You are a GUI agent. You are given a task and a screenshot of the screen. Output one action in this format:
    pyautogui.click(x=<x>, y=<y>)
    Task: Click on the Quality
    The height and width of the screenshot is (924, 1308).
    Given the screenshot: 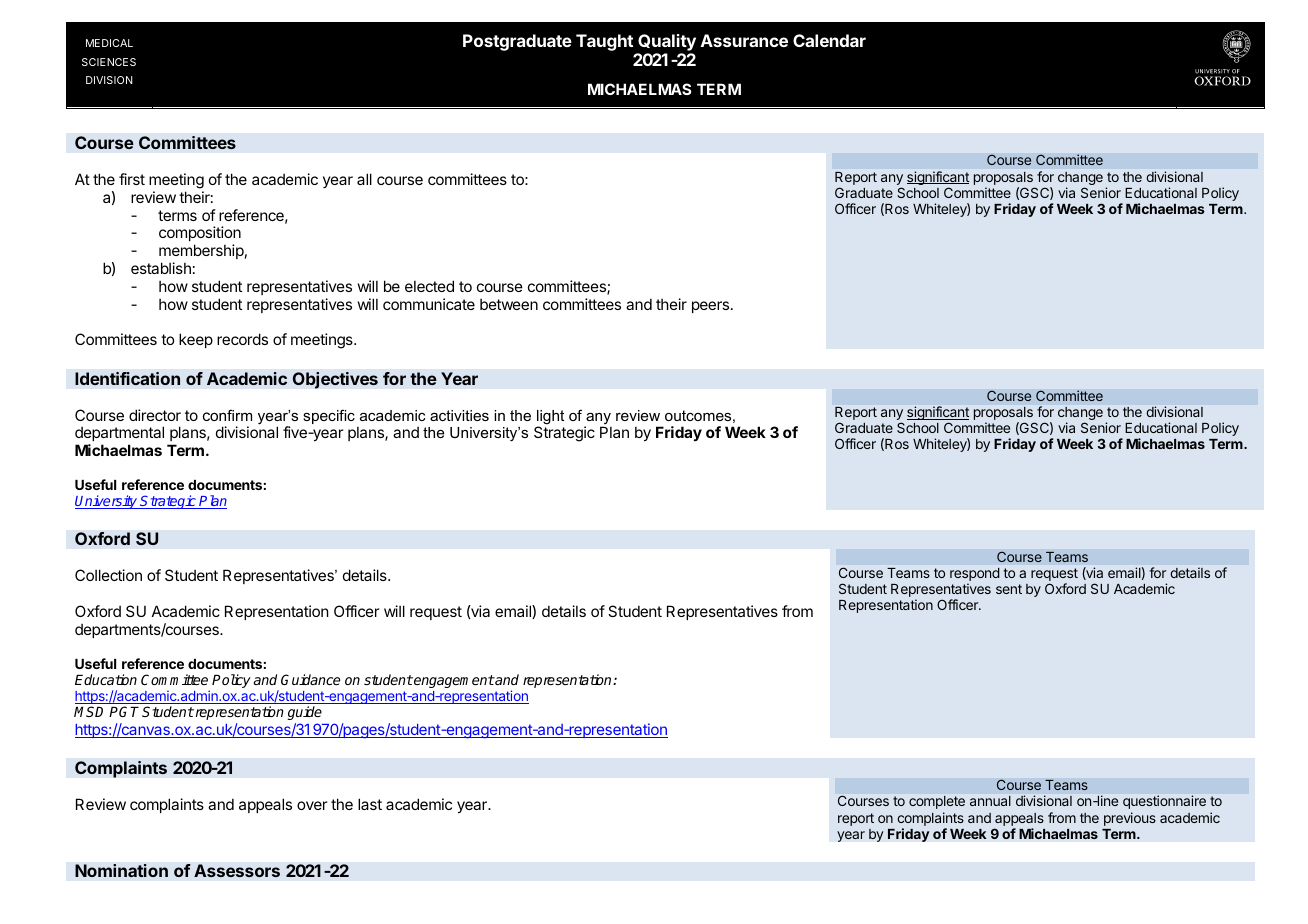 What is the action you would take?
    pyautogui.click(x=667, y=42)
